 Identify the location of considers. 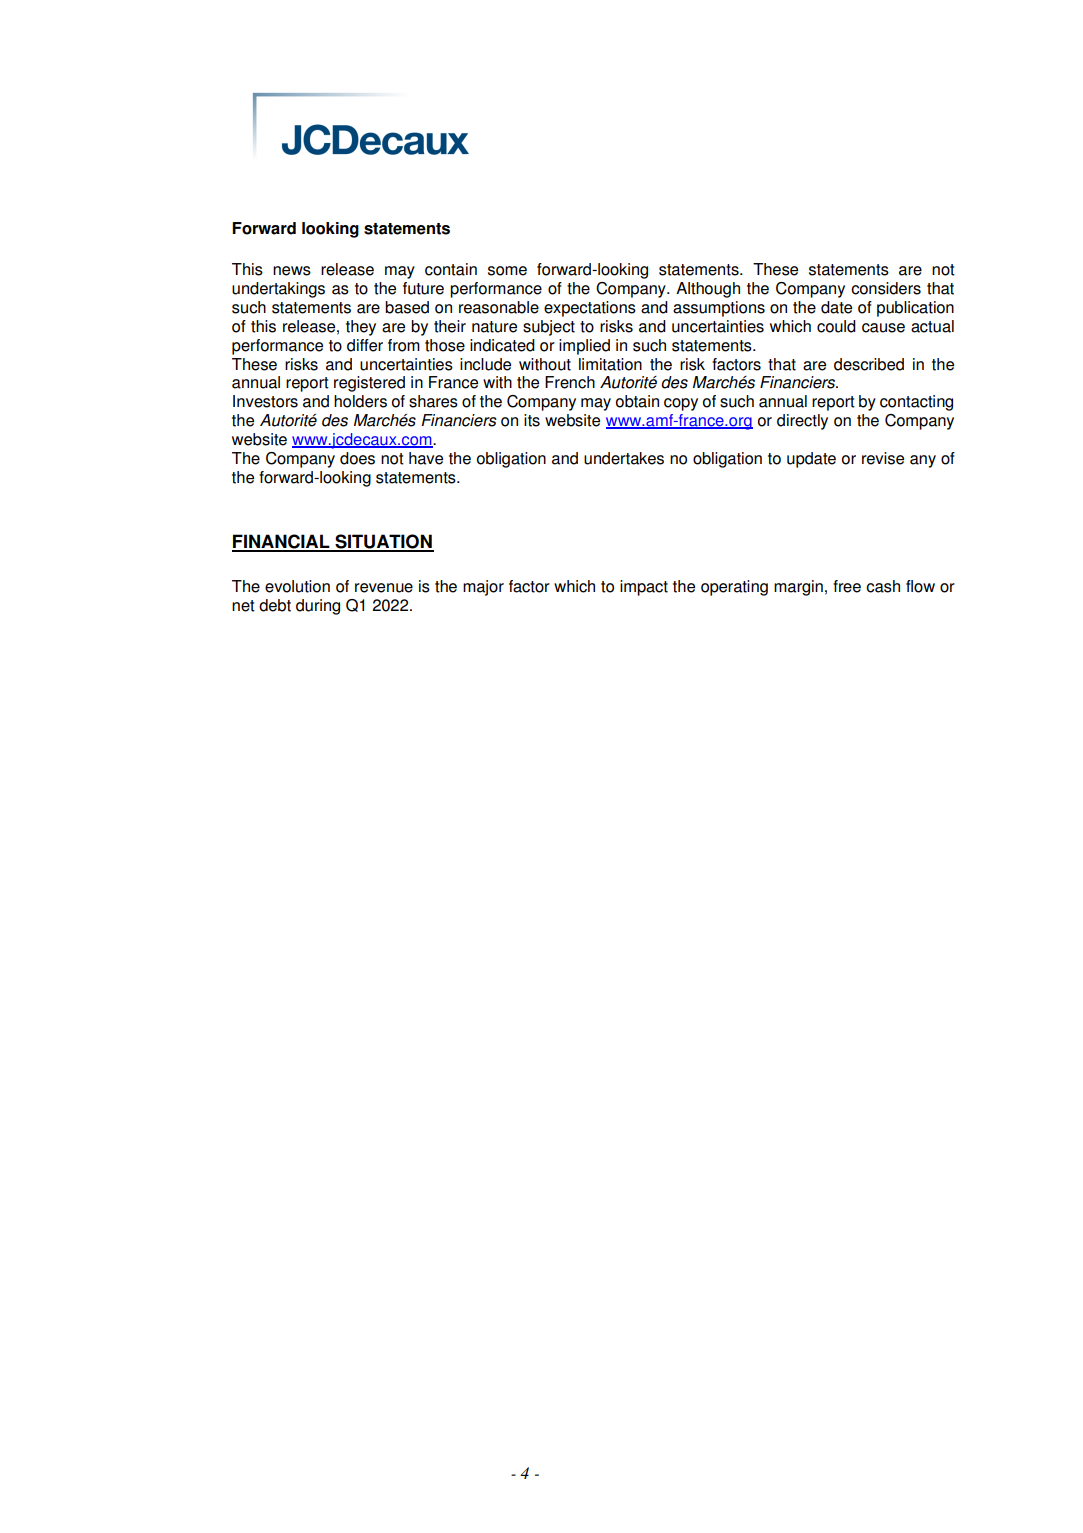
(886, 288).
